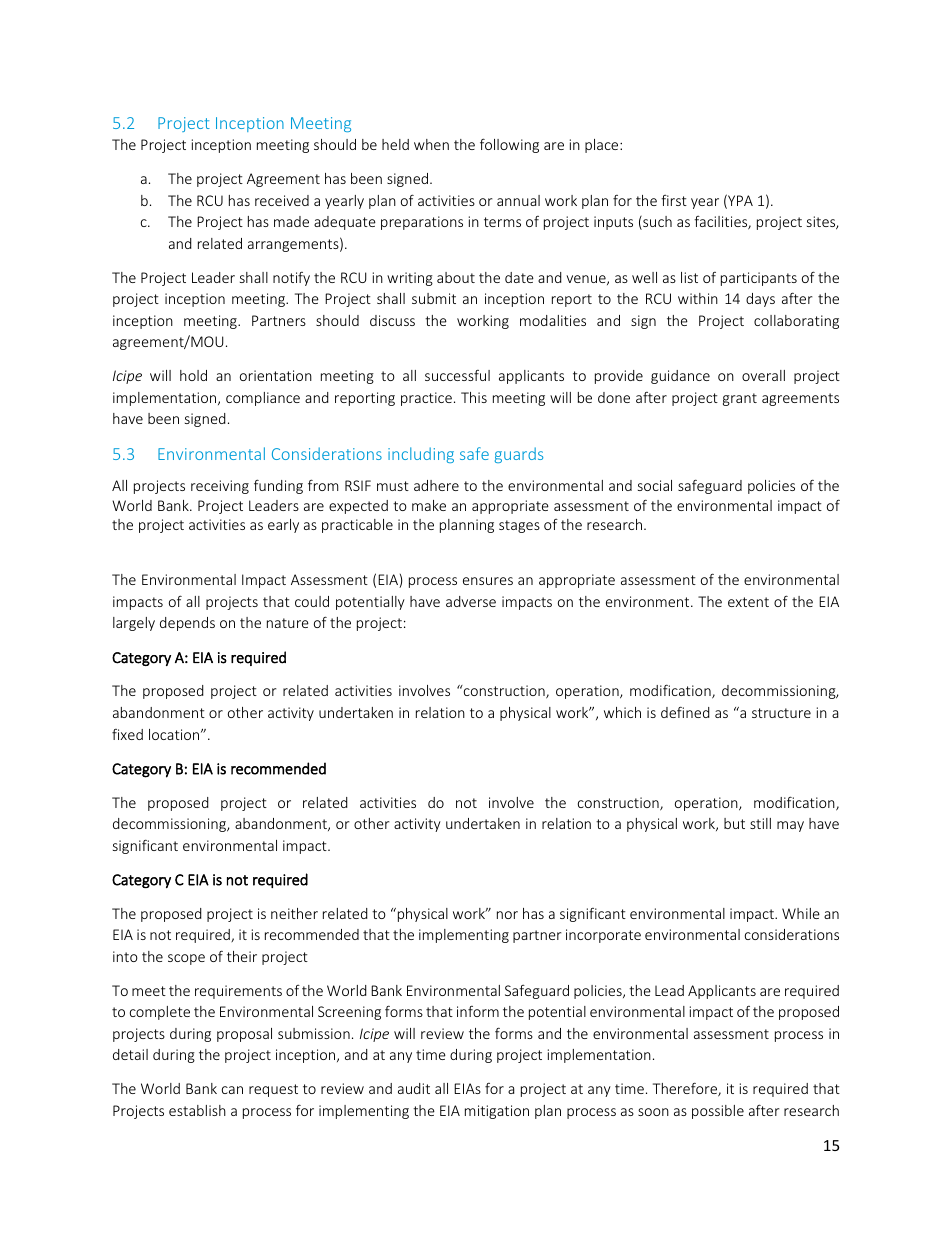  What do you see at coordinates (431, 144) in the screenshot?
I see `when` at bounding box center [431, 144].
